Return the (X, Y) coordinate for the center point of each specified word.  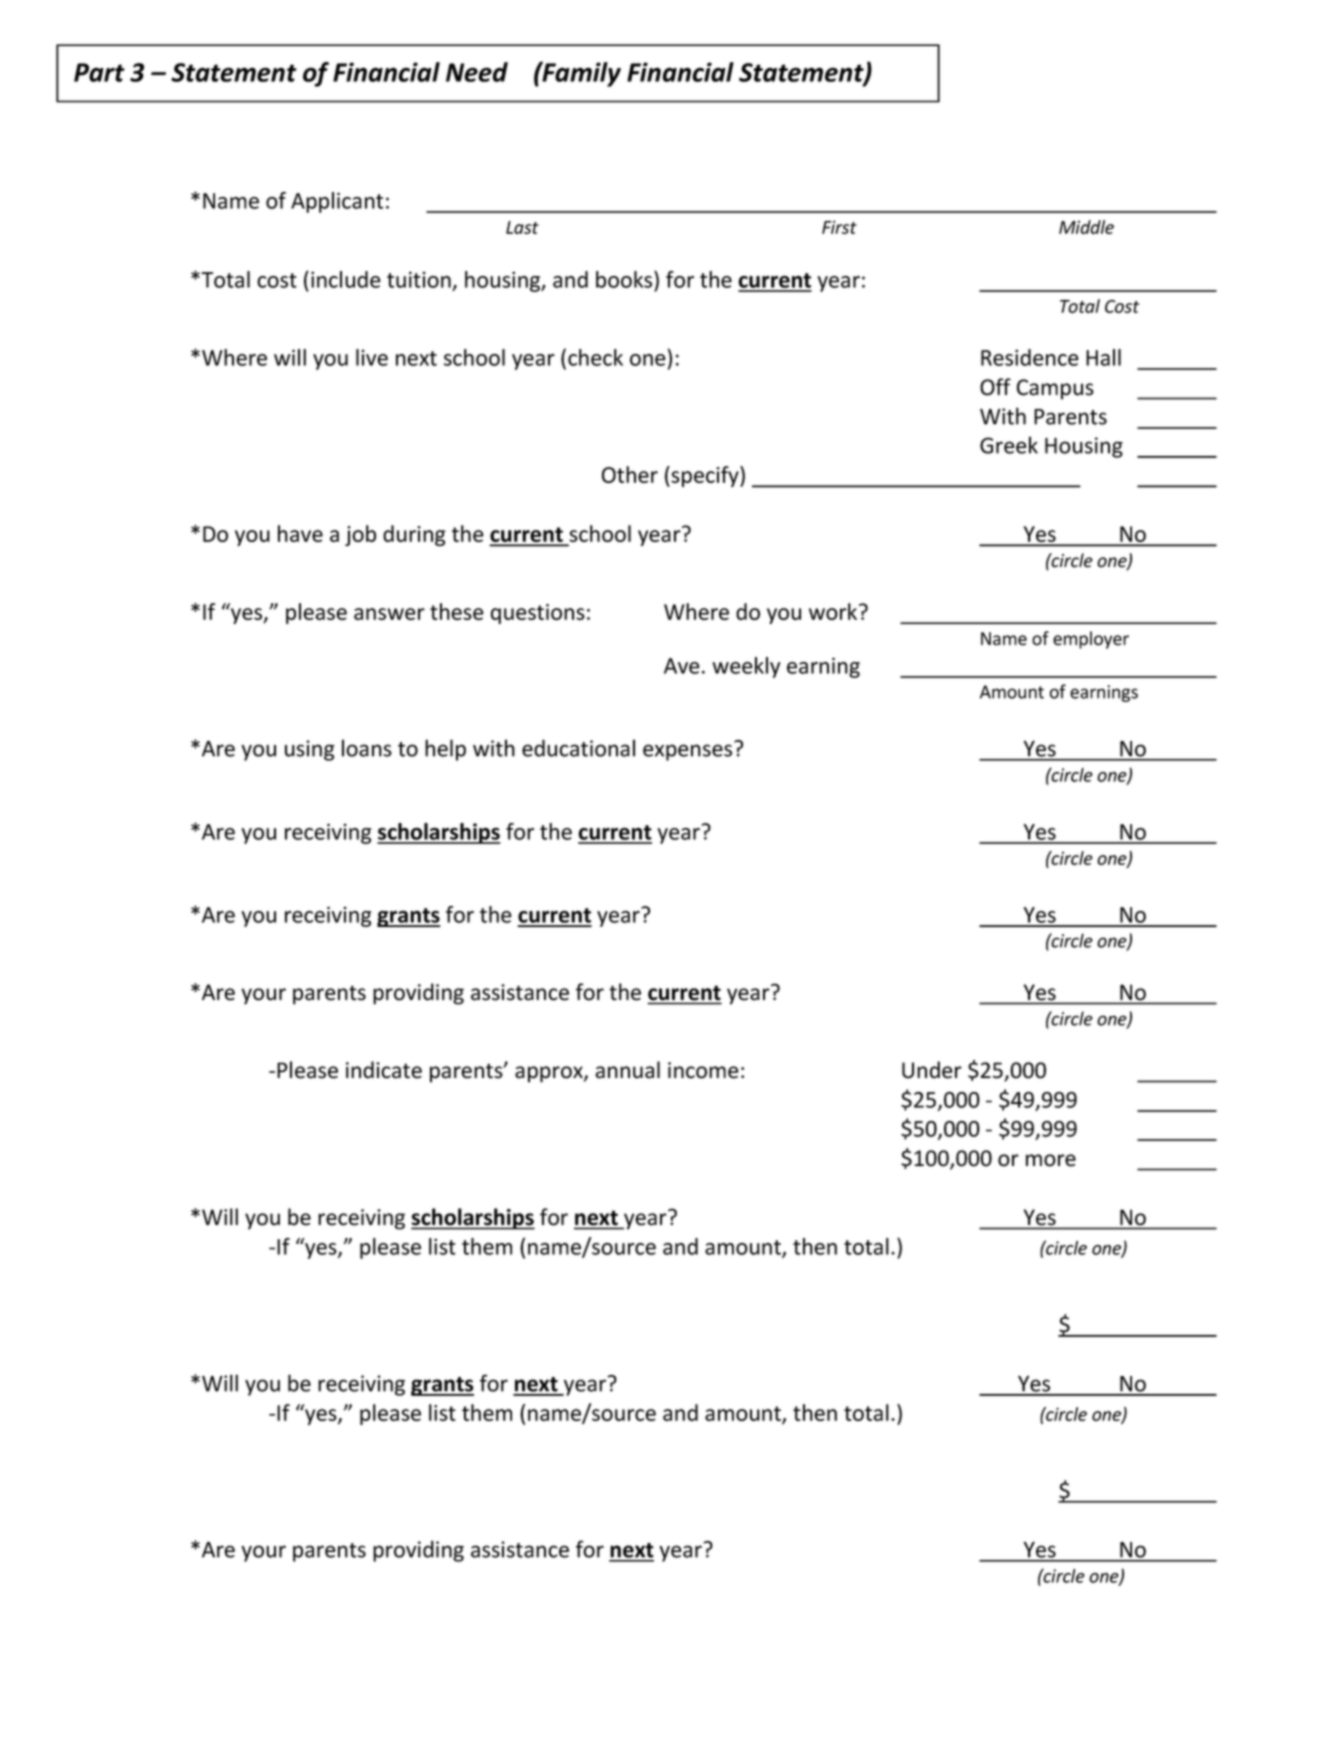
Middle (1086, 227)
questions (538, 614)
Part (99, 72)
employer (1091, 640)
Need (477, 72)
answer (389, 614)
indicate (384, 1070)
